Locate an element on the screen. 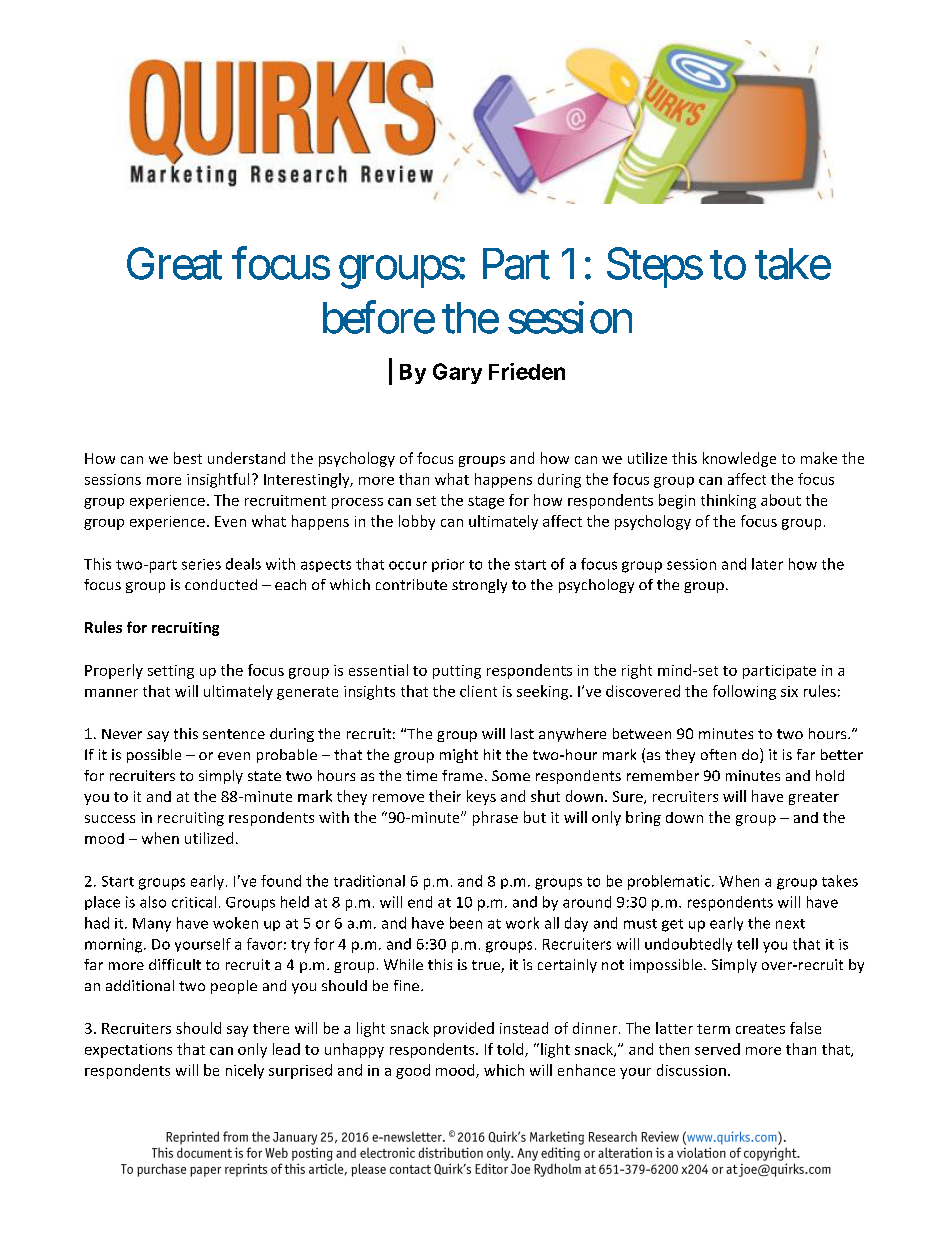  best is located at coordinates (188, 458).
